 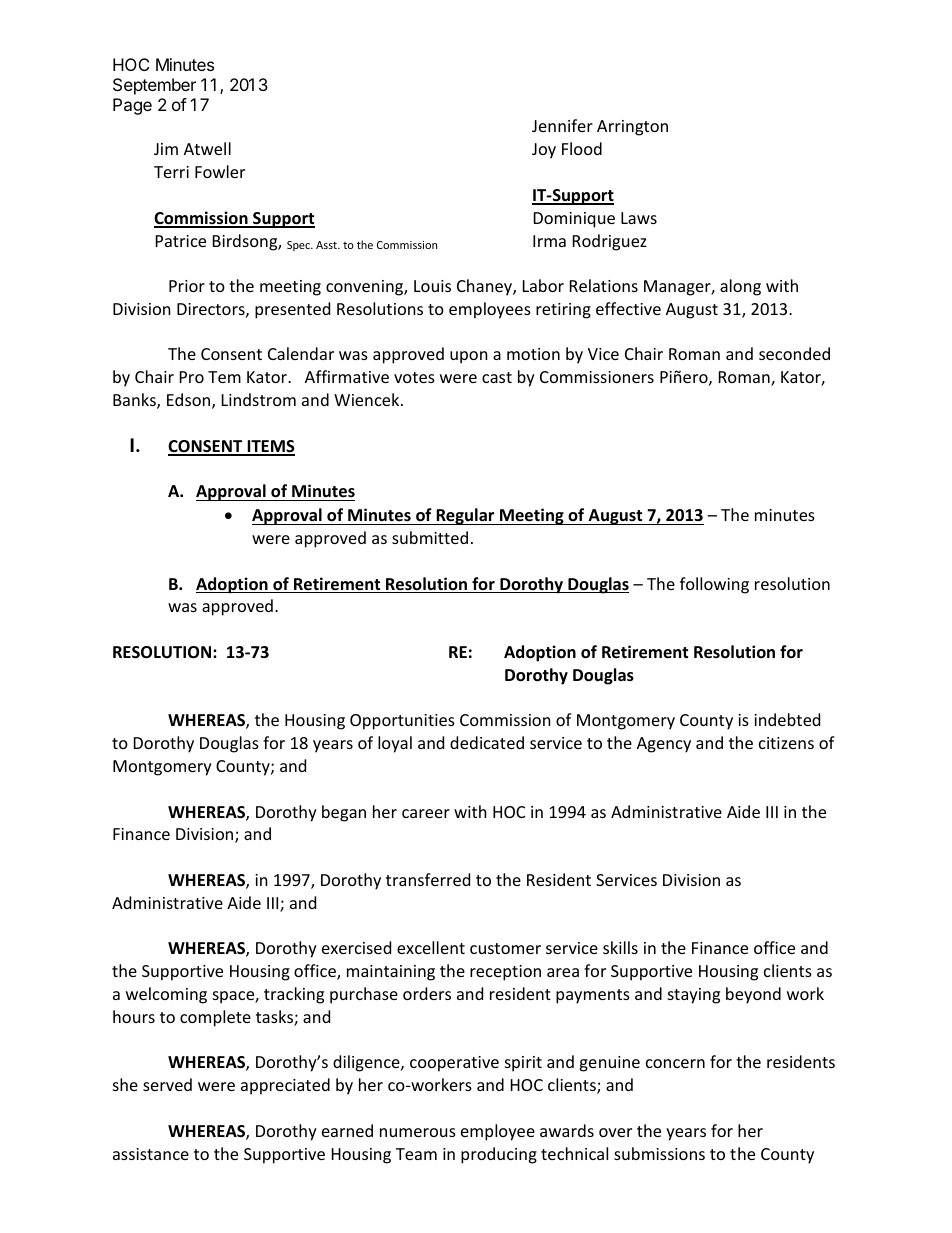 What do you see at coordinates (270, 447) in the screenshot?
I see `ITEMS` at bounding box center [270, 447].
